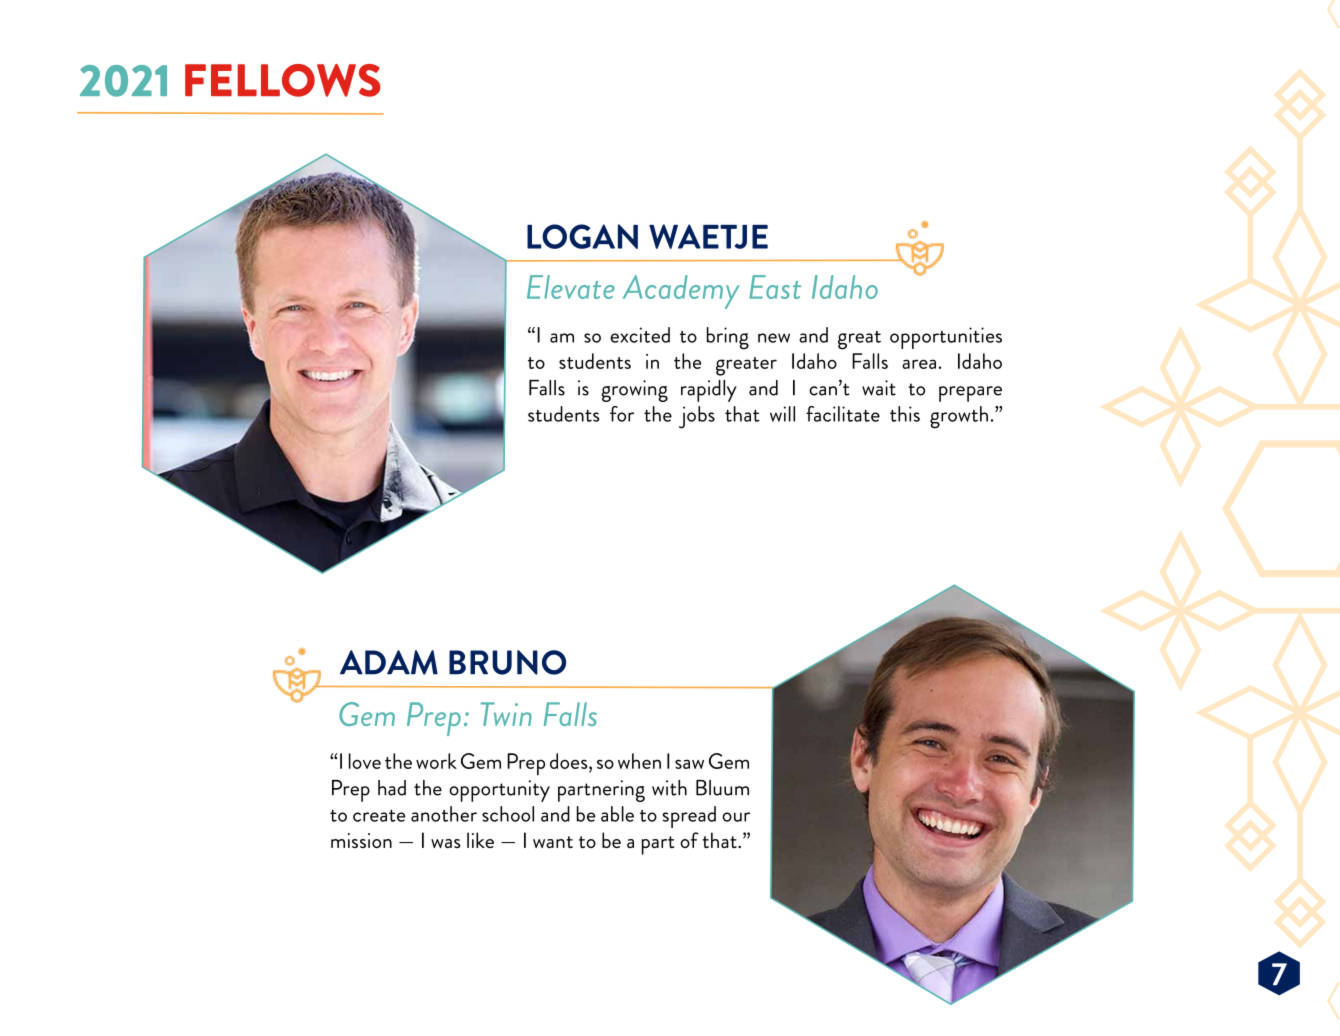 This page has width=1340, height=1036. What do you see at coordinates (697, 417) in the page?
I see `jobs` at bounding box center [697, 417].
